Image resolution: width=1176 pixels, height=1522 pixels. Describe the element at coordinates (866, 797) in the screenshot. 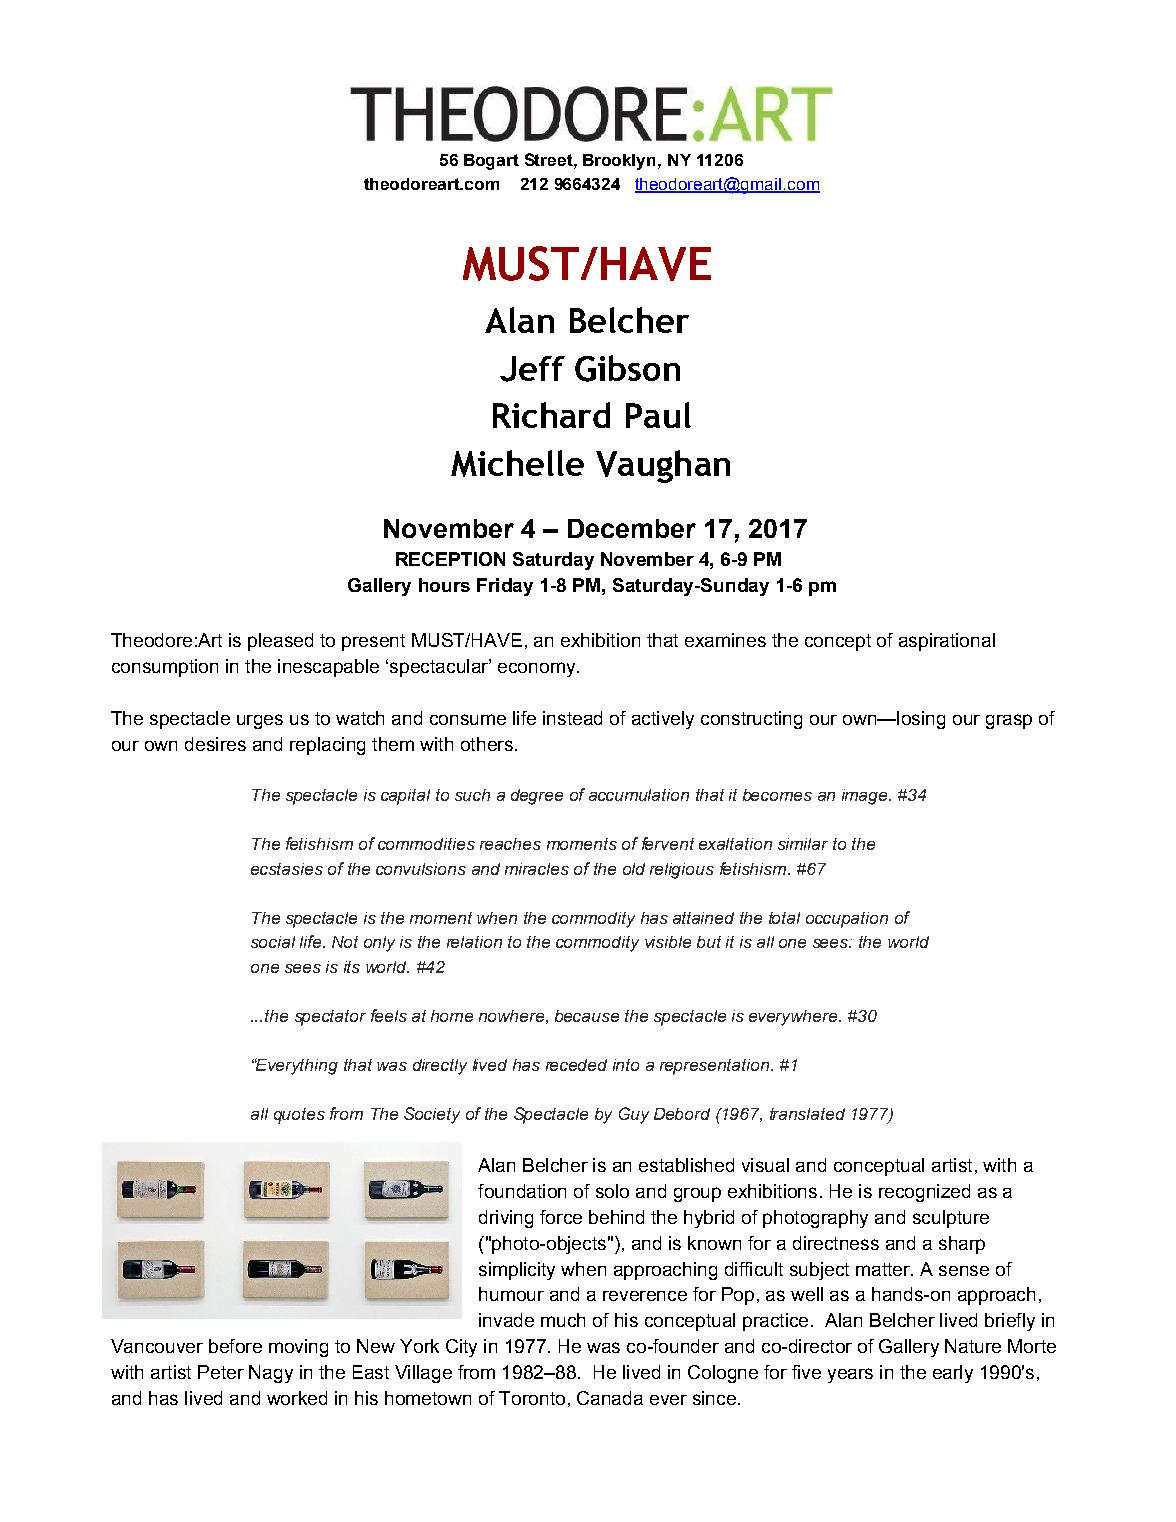

I see `image` at that location.
